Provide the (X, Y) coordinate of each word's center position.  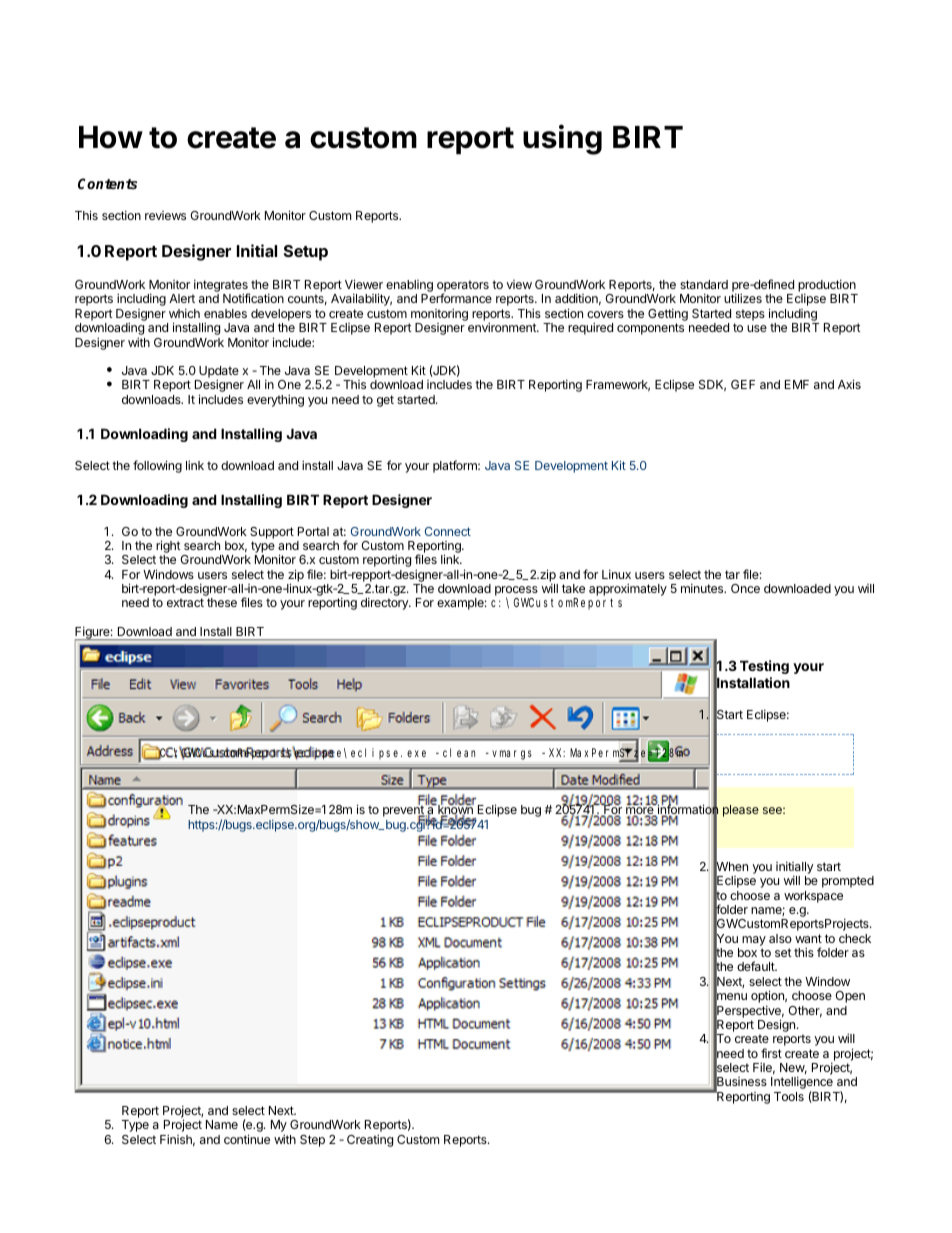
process (516, 592)
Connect (448, 531)
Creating (370, 1140)
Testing (764, 667)
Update (219, 373)
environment (503, 327)
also (780, 938)
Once (745, 588)
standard (704, 284)
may (754, 941)
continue (247, 1139)
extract (185, 602)
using (562, 139)
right (167, 548)
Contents (107, 183)
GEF (743, 384)
